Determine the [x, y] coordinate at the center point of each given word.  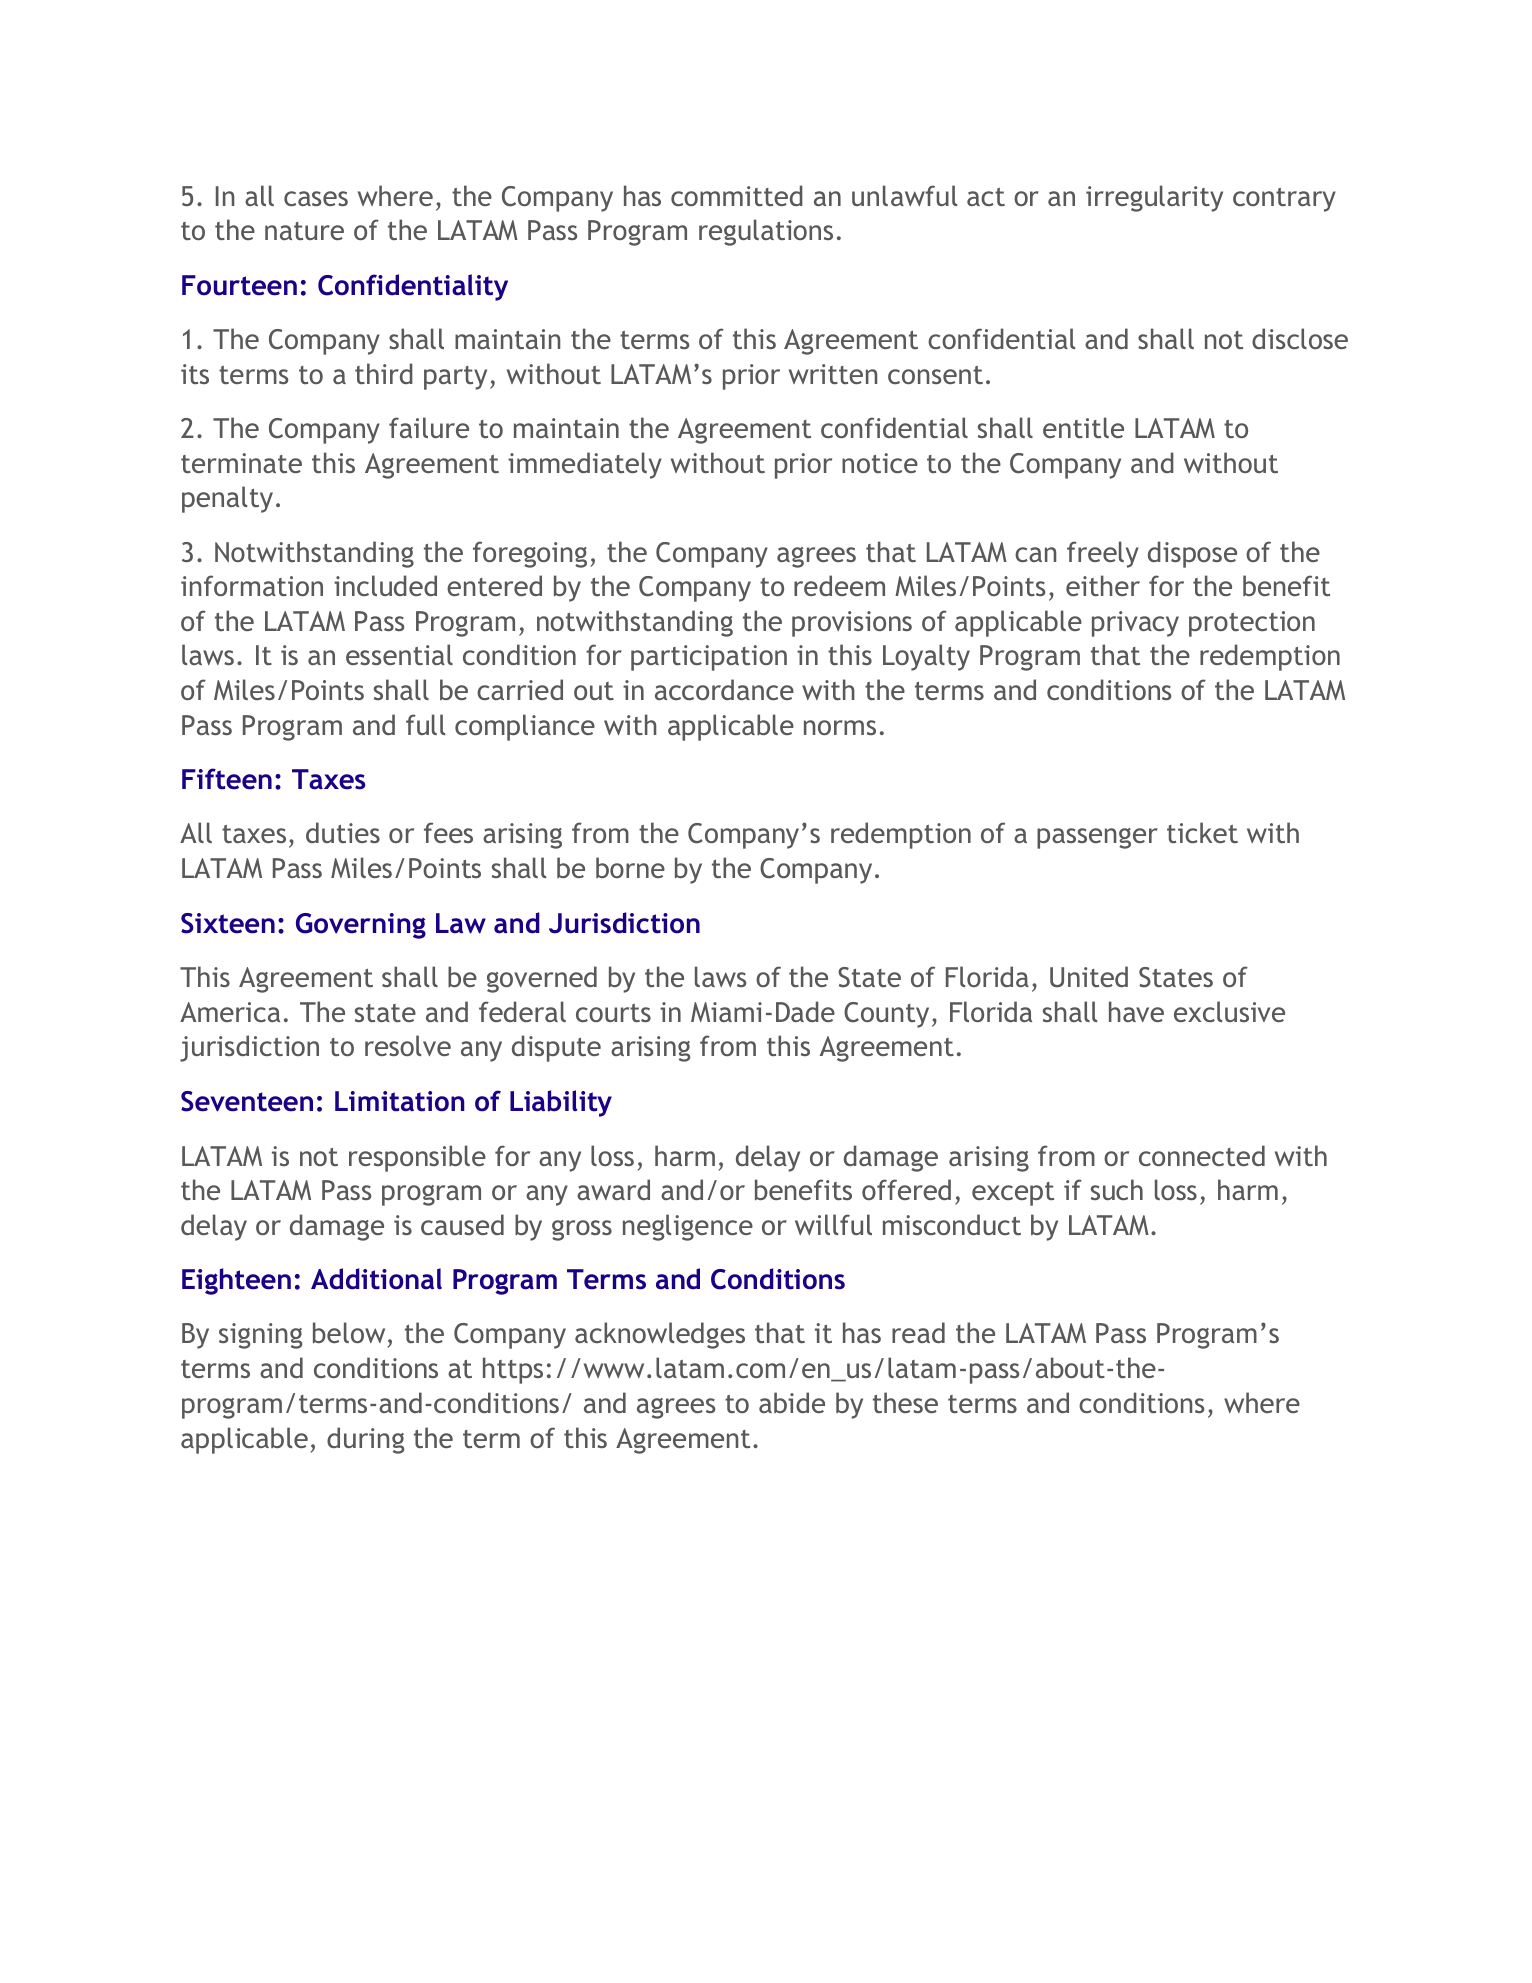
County [886, 1015]
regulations [766, 232]
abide [792, 1402]
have [1136, 1011]
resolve [408, 1045]
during [365, 1440]
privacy [1135, 624]
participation [709, 658]
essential [399, 654]
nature [304, 231]
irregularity [1154, 198]
